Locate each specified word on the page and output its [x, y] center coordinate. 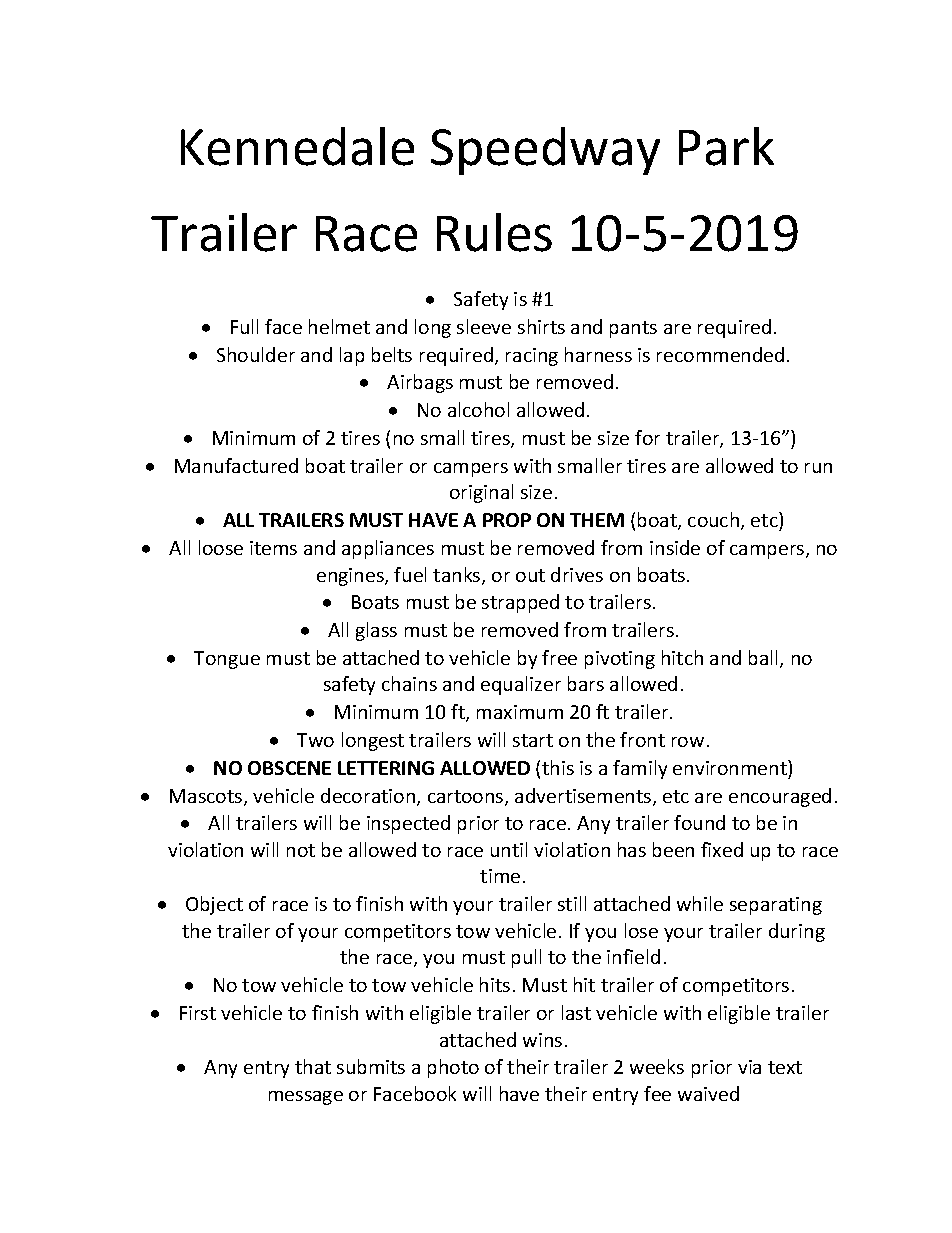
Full [244, 326]
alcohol [478, 409]
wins [542, 1040]
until [509, 849]
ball [765, 659]
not [301, 850]
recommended [720, 354]
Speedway [545, 151]
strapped [520, 603]
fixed [722, 849]
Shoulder [256, 354]
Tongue [227, 660]
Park [726, 146]
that [313, 1066]
